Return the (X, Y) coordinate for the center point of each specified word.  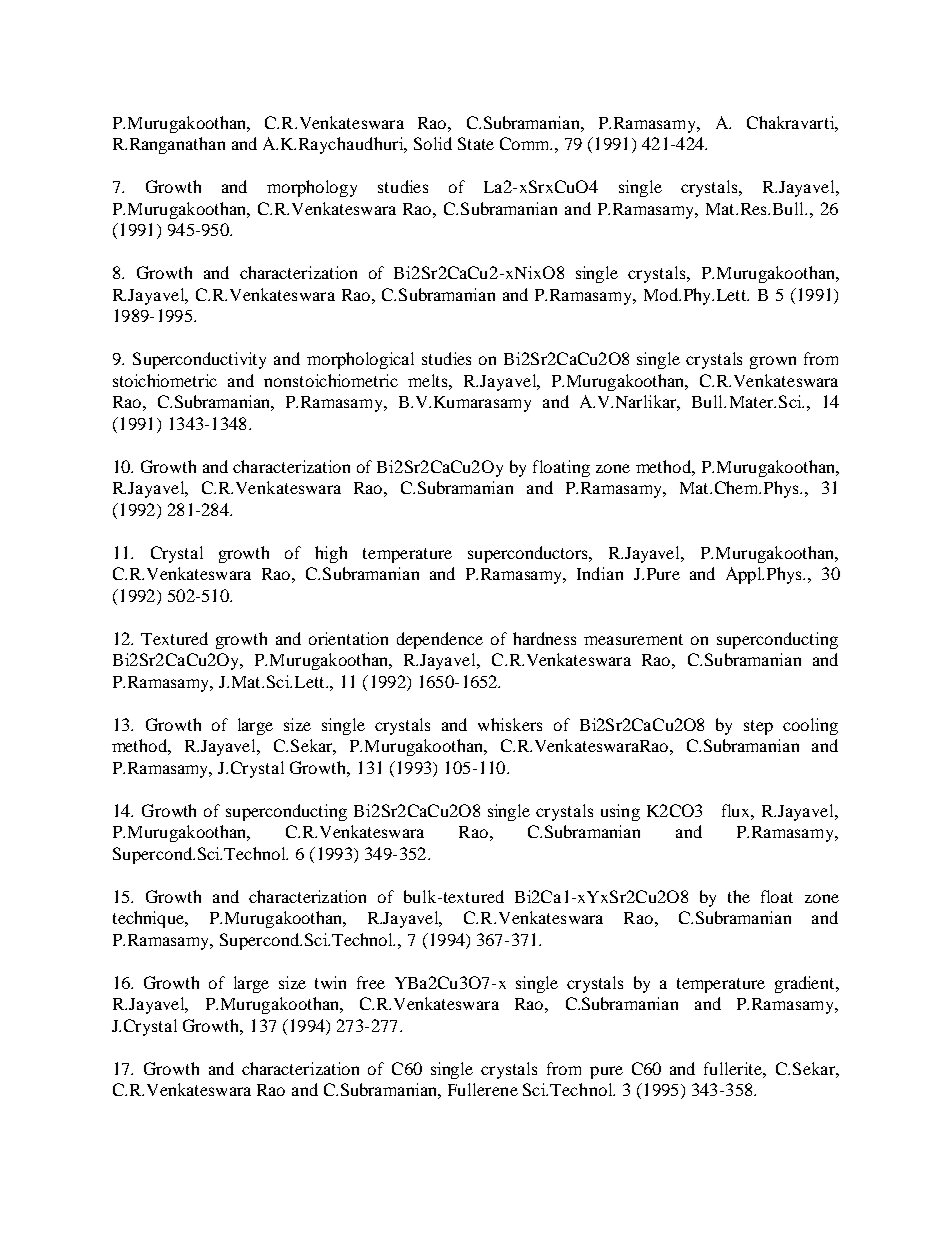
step (758, 727)
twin (330, 982)
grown (773, 362)
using (620, 812)
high (331, 554)
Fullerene (483, 1089)
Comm (526, 143)
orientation (348, 638)
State (476, 143)
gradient (806, 984)
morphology (312, 188)
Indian (600, 573)
